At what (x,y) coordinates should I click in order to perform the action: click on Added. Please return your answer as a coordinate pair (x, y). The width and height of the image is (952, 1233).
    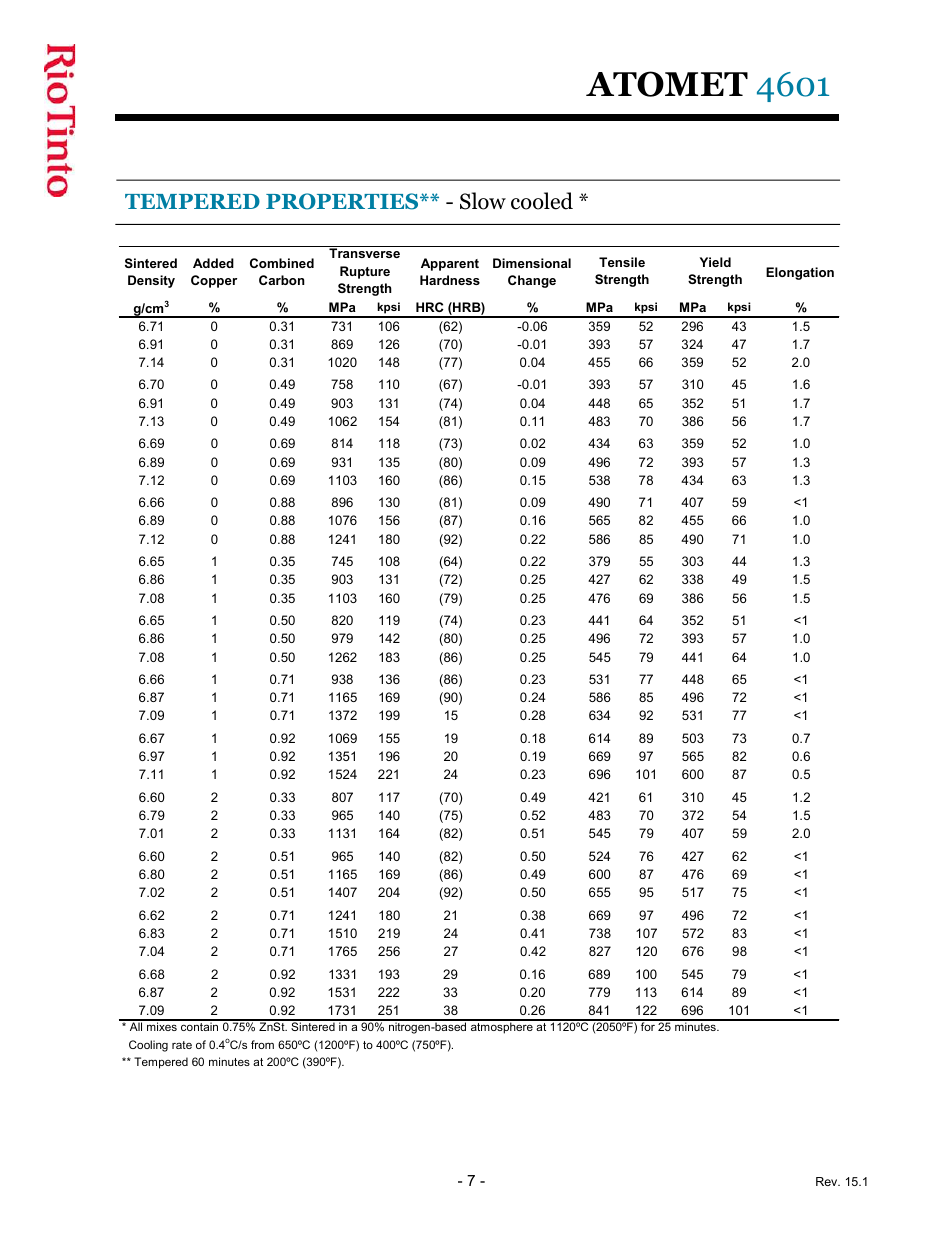
    Looking at the image, I should click on (213, 263).
